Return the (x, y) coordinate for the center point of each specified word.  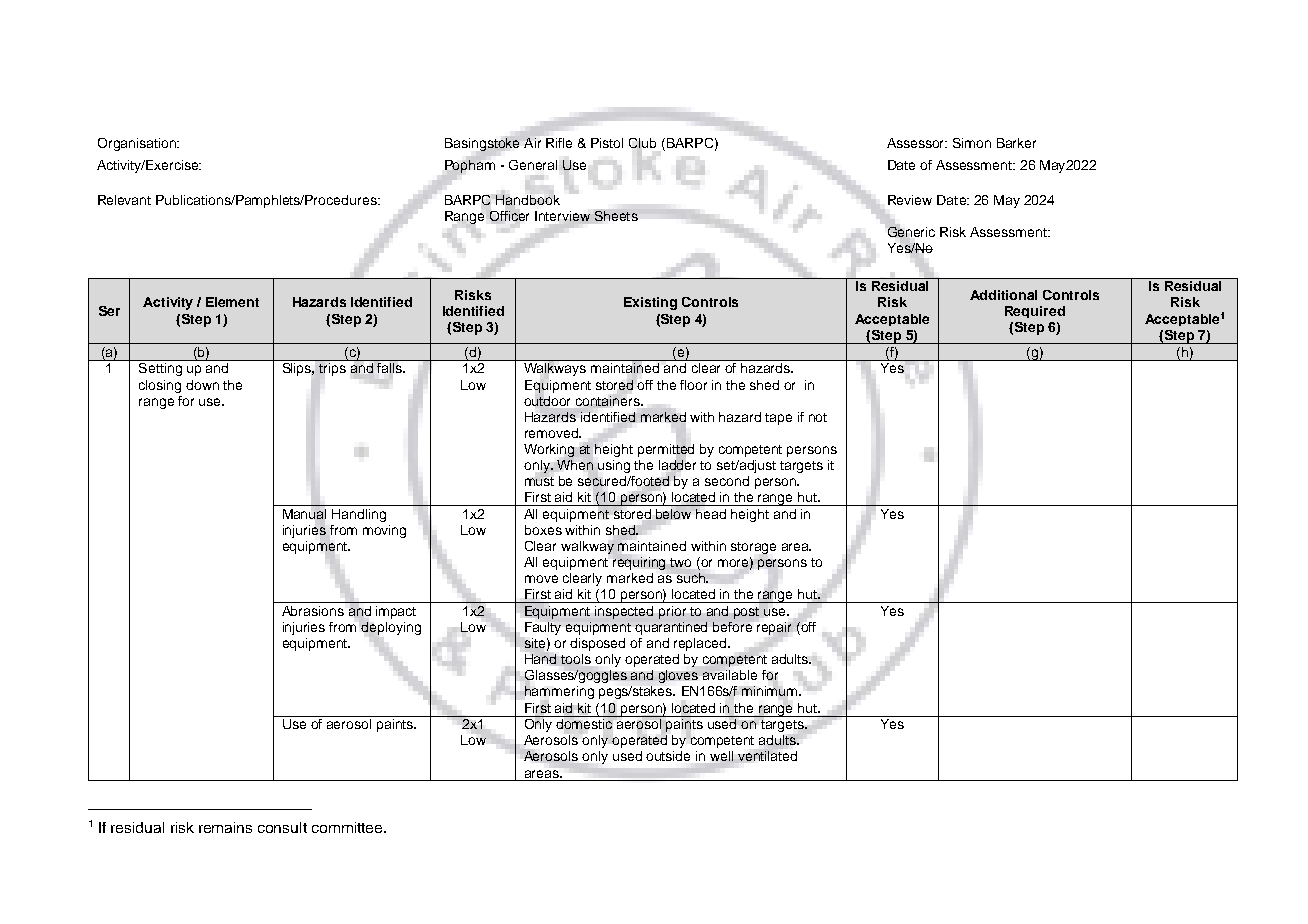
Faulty (543, 628)
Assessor (917, 143)
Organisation (138, 144)
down (202, 385)
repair (774, 628)
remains (225, 827)
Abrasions (313, 611)
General (533, 165)
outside (668, 756)
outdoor (547, 401)
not (818, 417)
